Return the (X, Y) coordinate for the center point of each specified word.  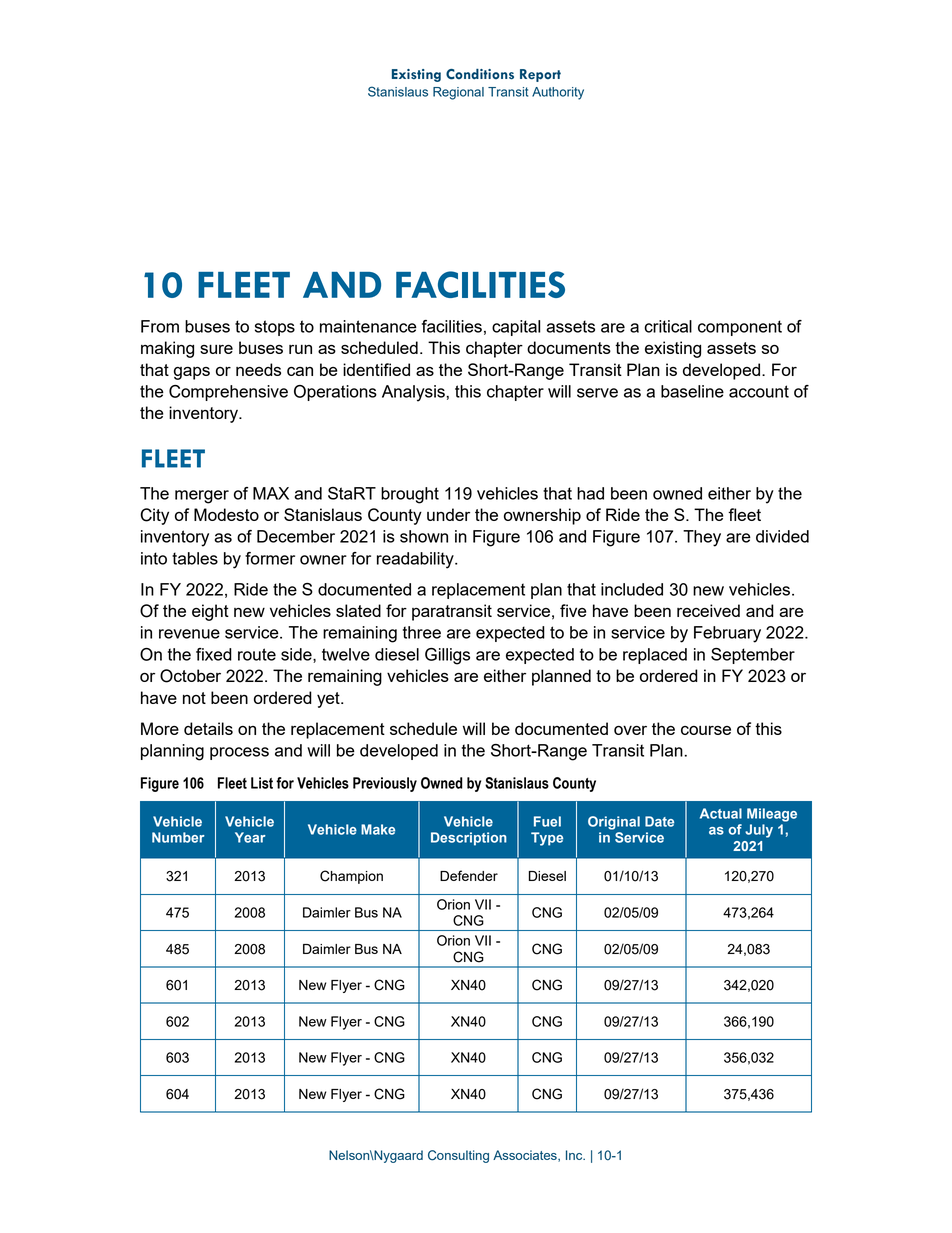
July (759, 831)
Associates (526, 1156)
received (708, 610)
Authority (558, 93)
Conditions (480, 74)
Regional (458, 93)
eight (210, 612)
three (422, 632)
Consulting (458, 1156)
